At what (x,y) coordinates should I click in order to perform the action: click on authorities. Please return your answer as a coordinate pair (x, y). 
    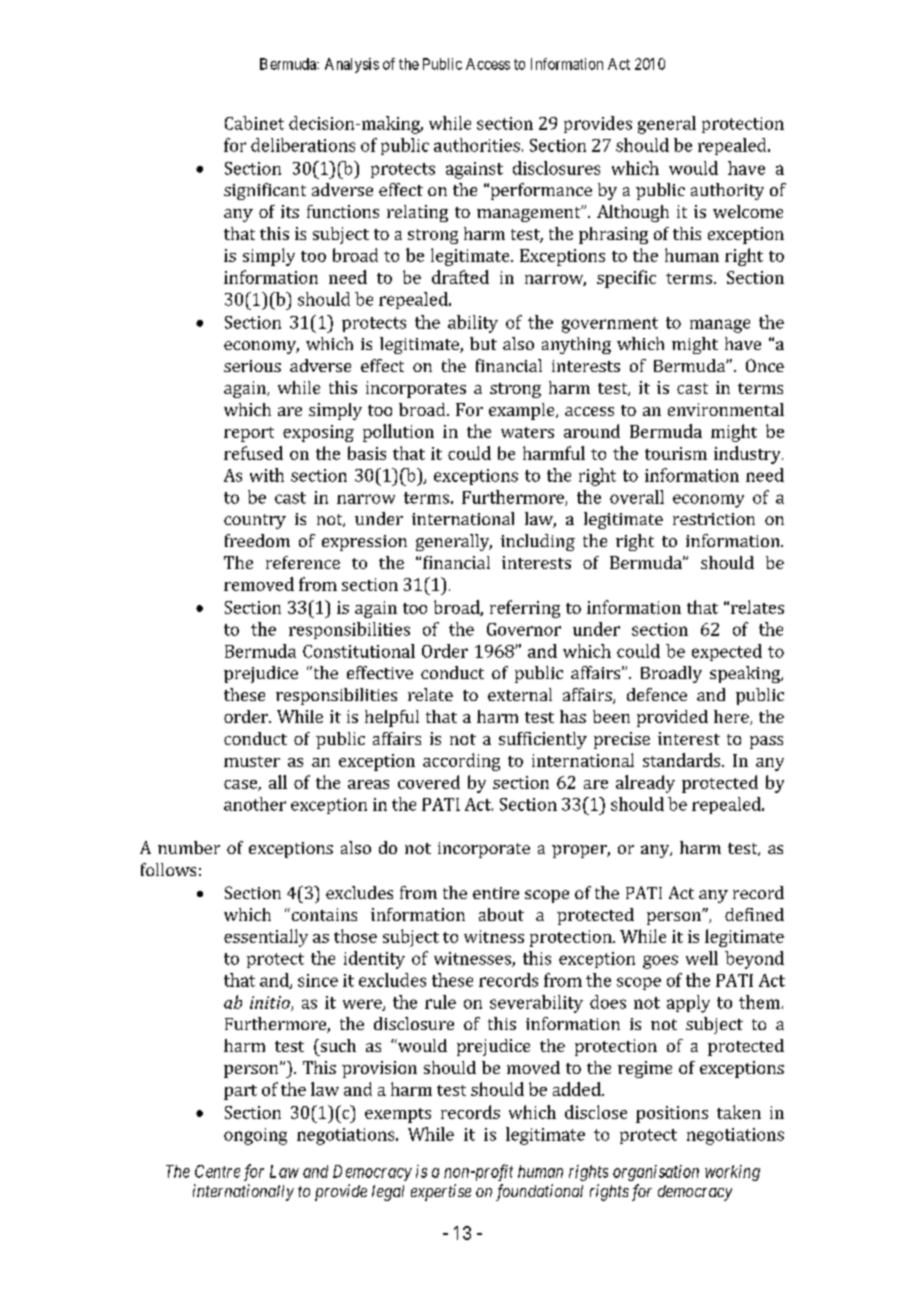
    Looking at the image, I should click on (477, 145).
